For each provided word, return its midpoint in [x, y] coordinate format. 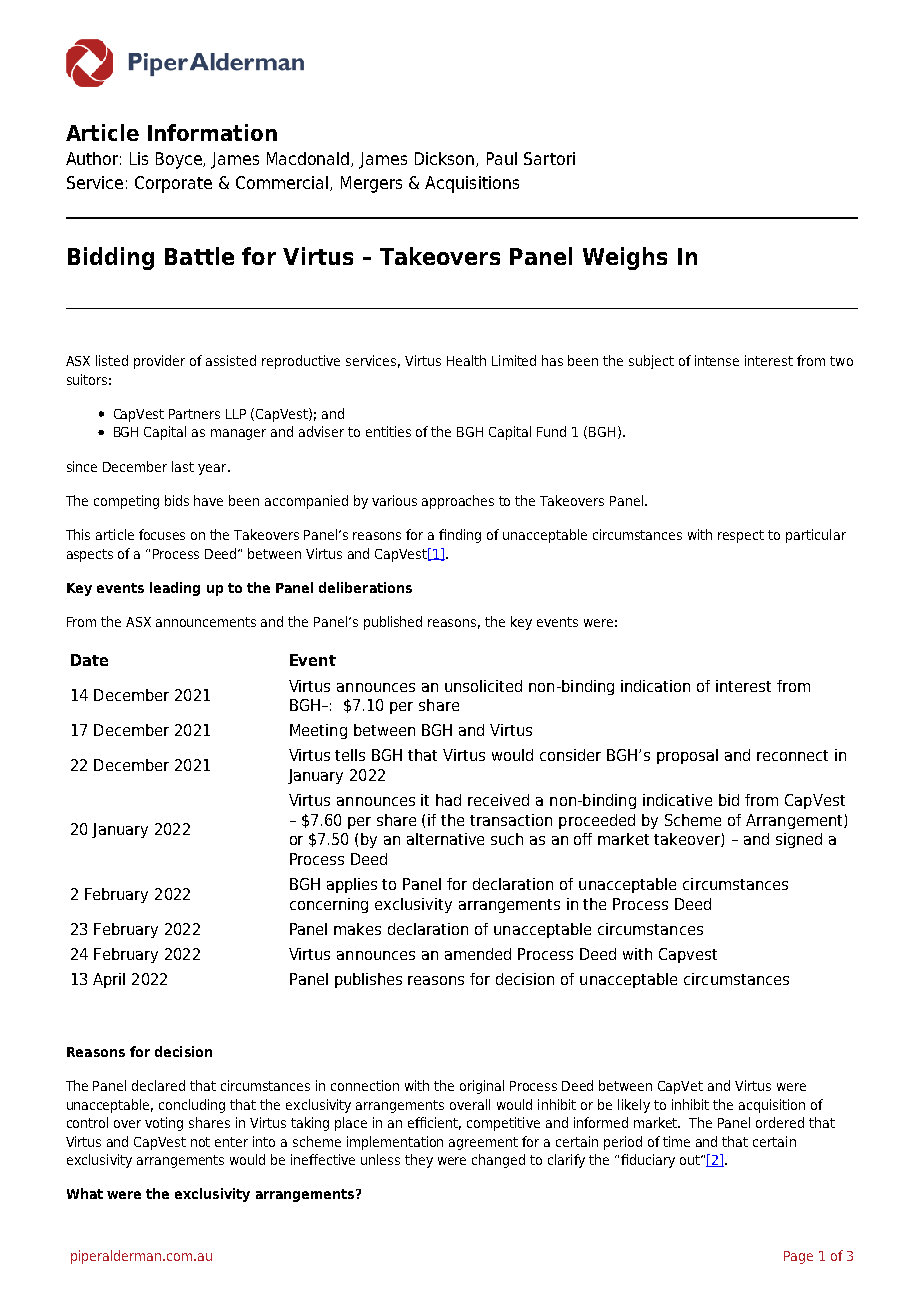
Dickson [446, 159]
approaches [458, 502]
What [85, 1193]
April [109, 980]
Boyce [180, 160]
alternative [445, 839]
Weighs [625, 258]
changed [498, 1161]
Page [798, 1257]
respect [741, 536]
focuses [162, 534]
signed [799, 840]
